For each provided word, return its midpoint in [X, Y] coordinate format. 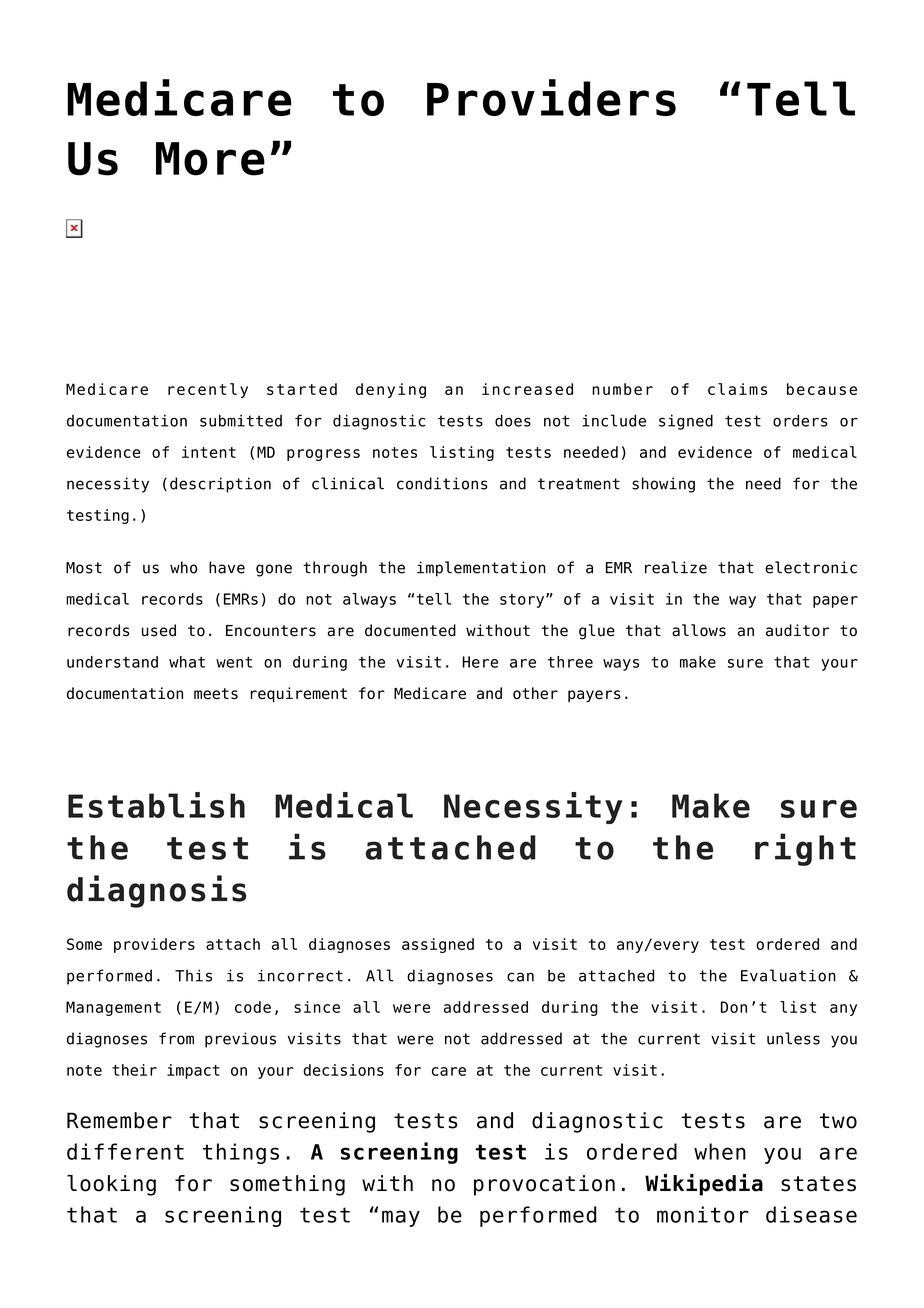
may [401, 1218]
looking [111, 1185]
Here [480, 662]
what [187, 662]
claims [737, 389]
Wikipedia [704, 1185]
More [210, 159]
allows [699, 630]
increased [527, 389]
